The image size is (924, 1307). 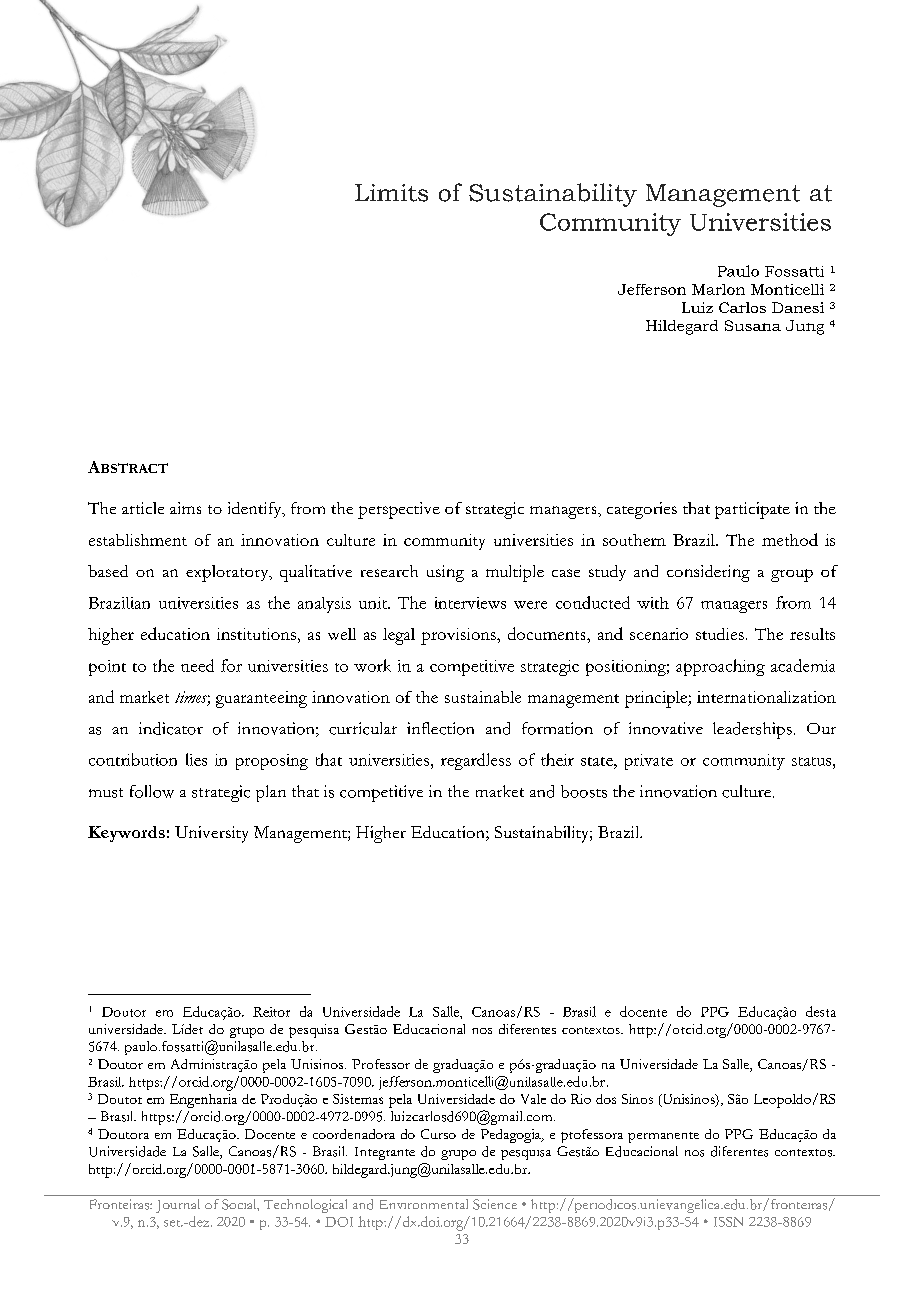 What do you see at coordinates (753, 325) in the page?
I see `Susana` at bounding box center [753, 325].
